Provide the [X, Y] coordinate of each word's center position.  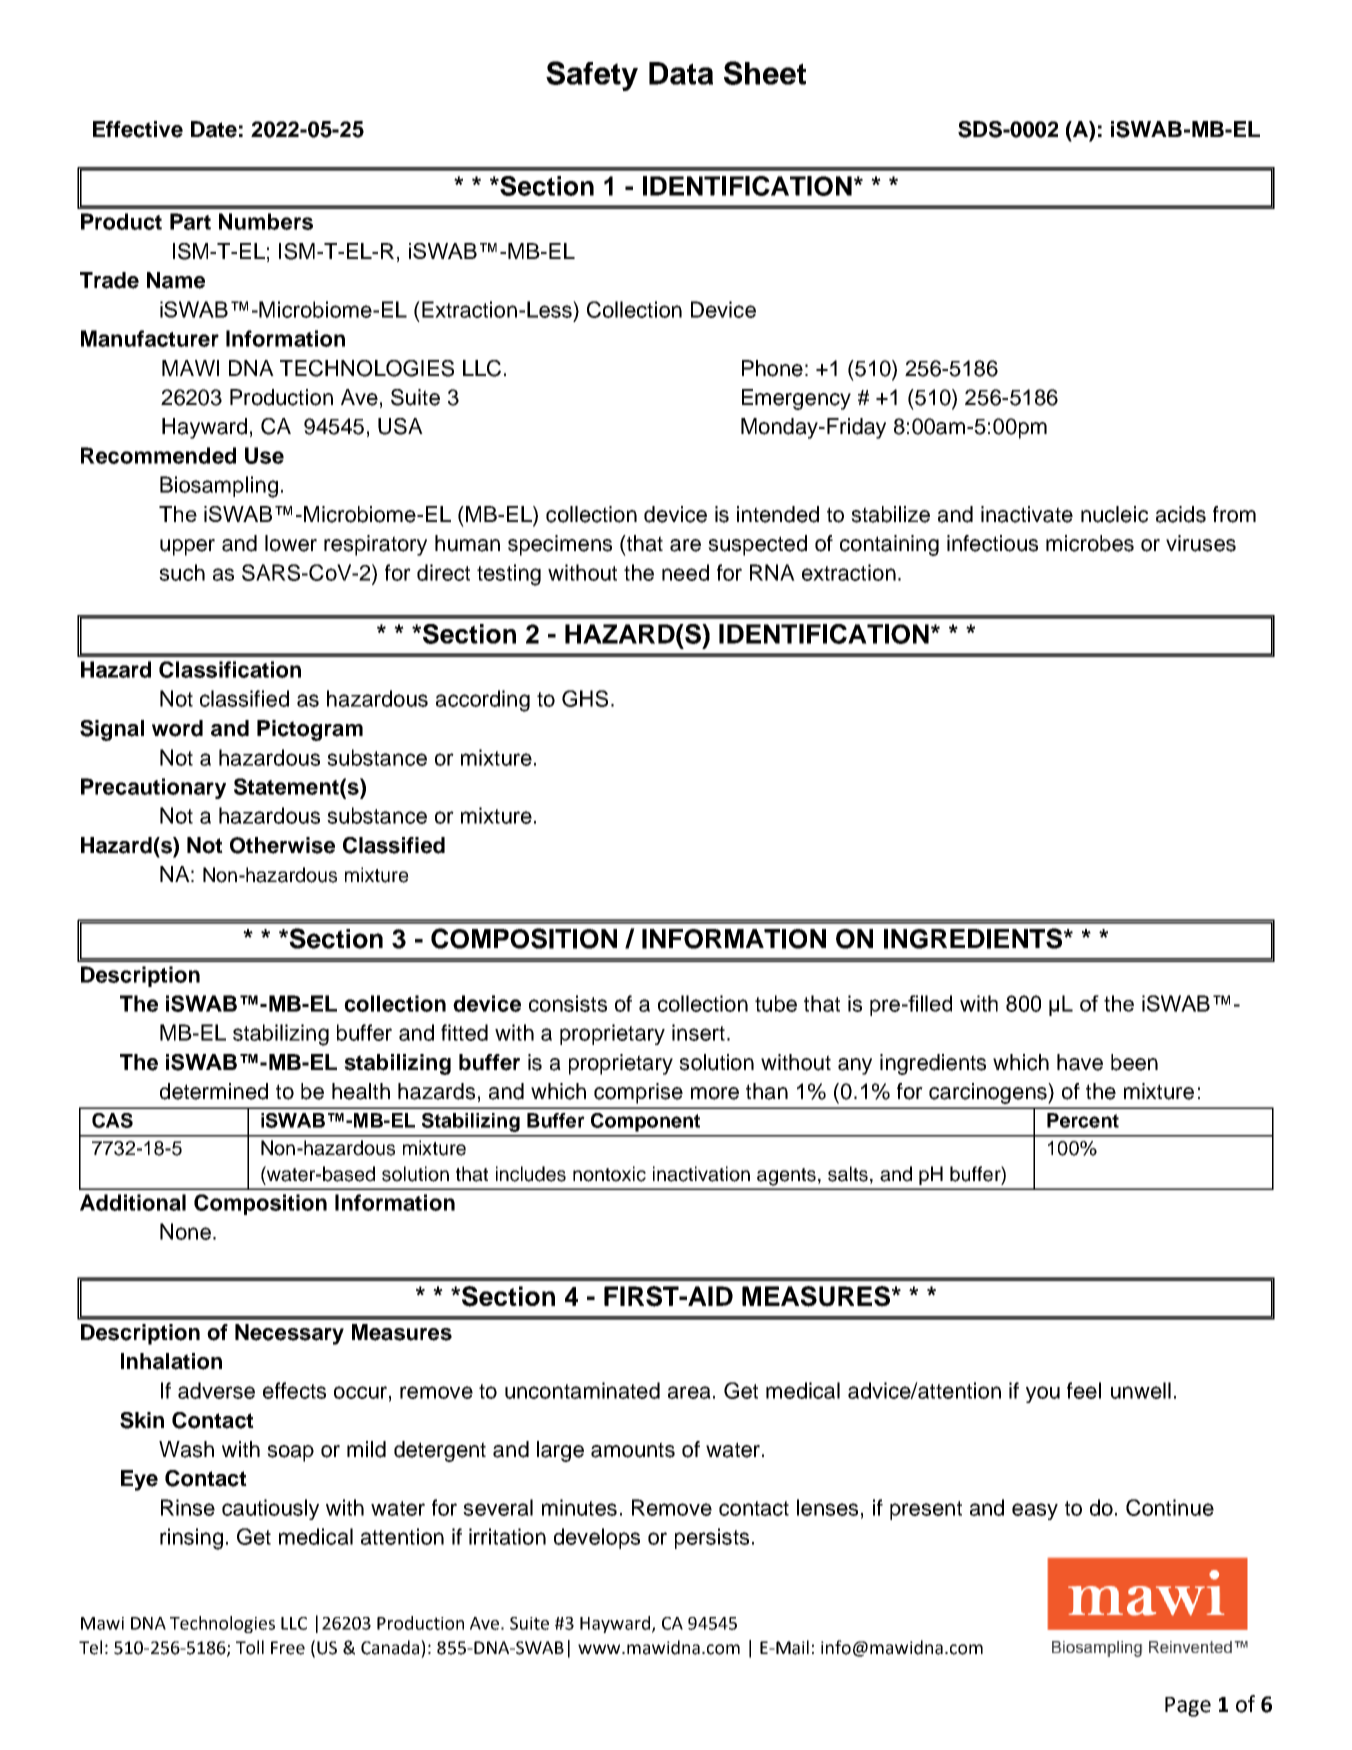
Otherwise [282, 845]
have [1080, 1062]
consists [568, 1003]
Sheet [765, 73]
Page [1188, 1707]
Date [214, 129]
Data [681, 73]
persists [712, 1538]
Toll [250, 1647]
